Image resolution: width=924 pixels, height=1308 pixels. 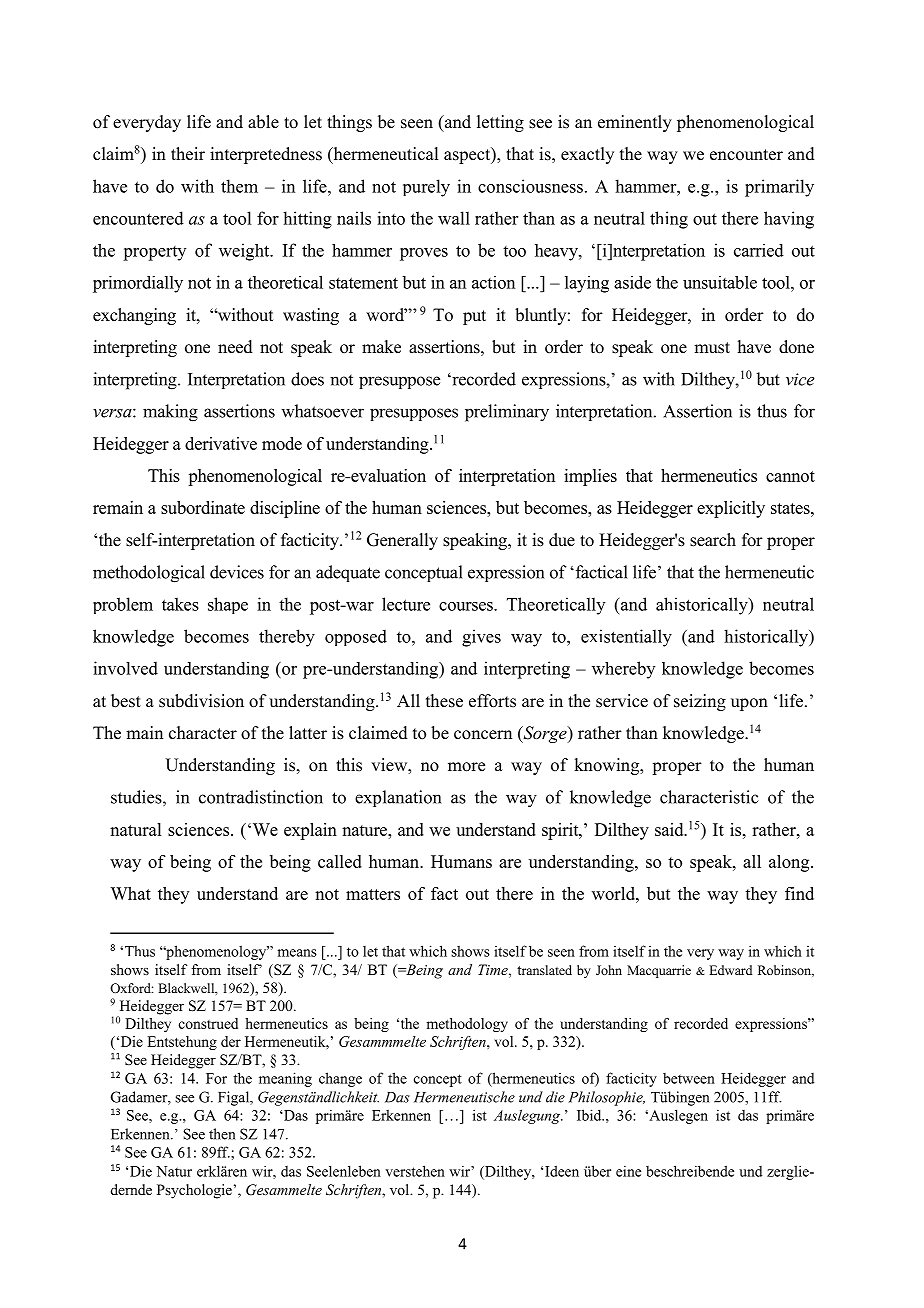 What do you see at coordinates (799, 893) in the image?
I see `find` at bounding box center [799, 893].
